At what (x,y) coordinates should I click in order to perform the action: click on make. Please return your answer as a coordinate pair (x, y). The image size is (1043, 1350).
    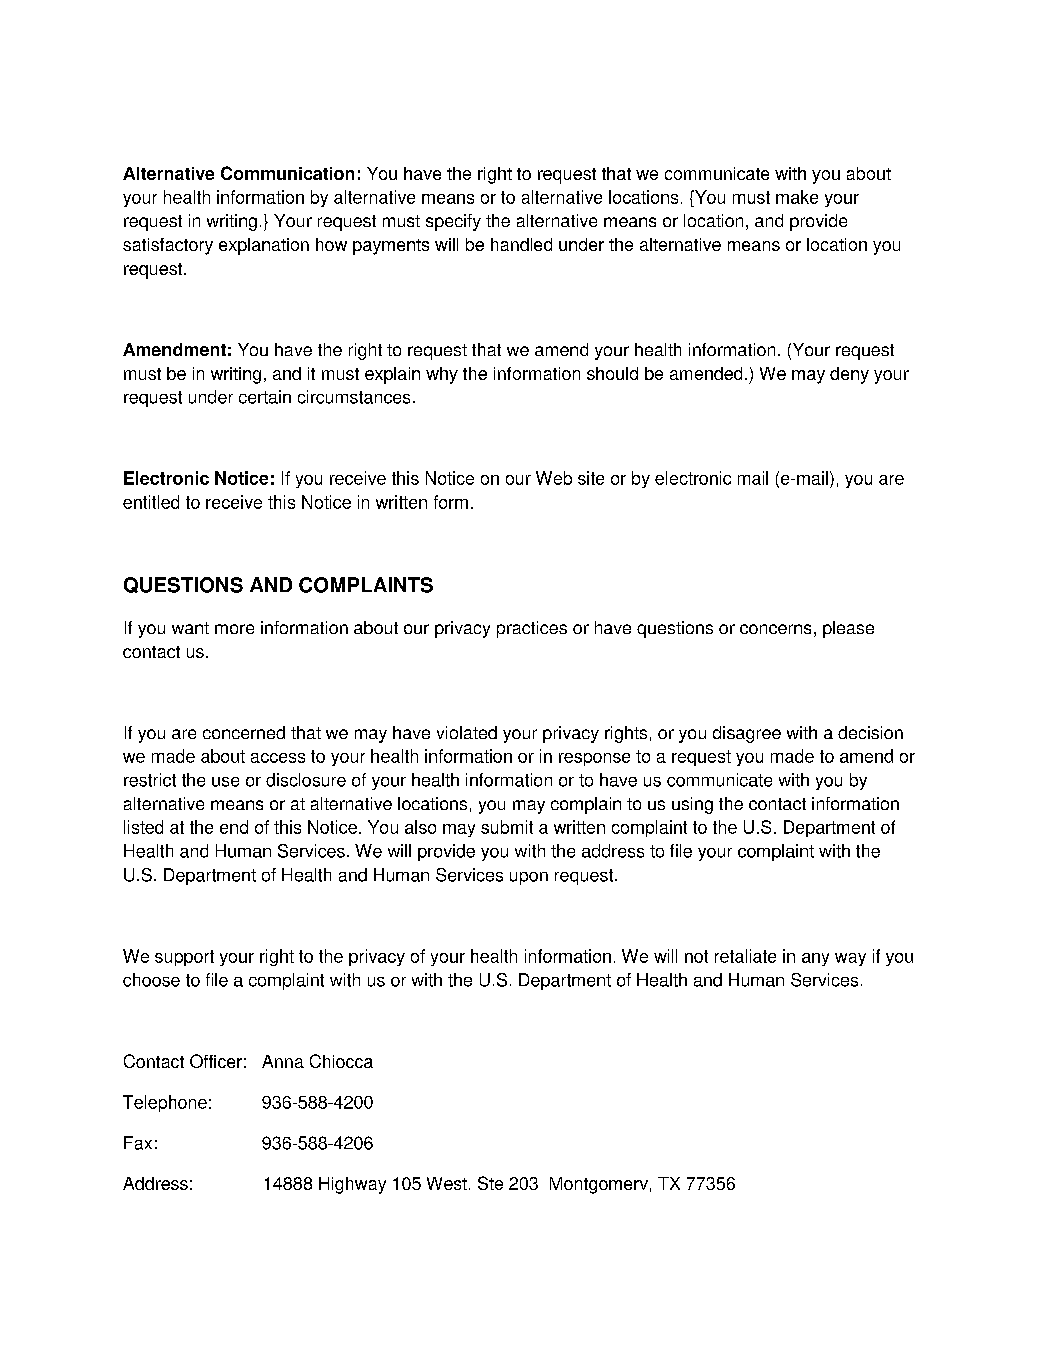
    Looking at the image, I should click on (797, 197).
